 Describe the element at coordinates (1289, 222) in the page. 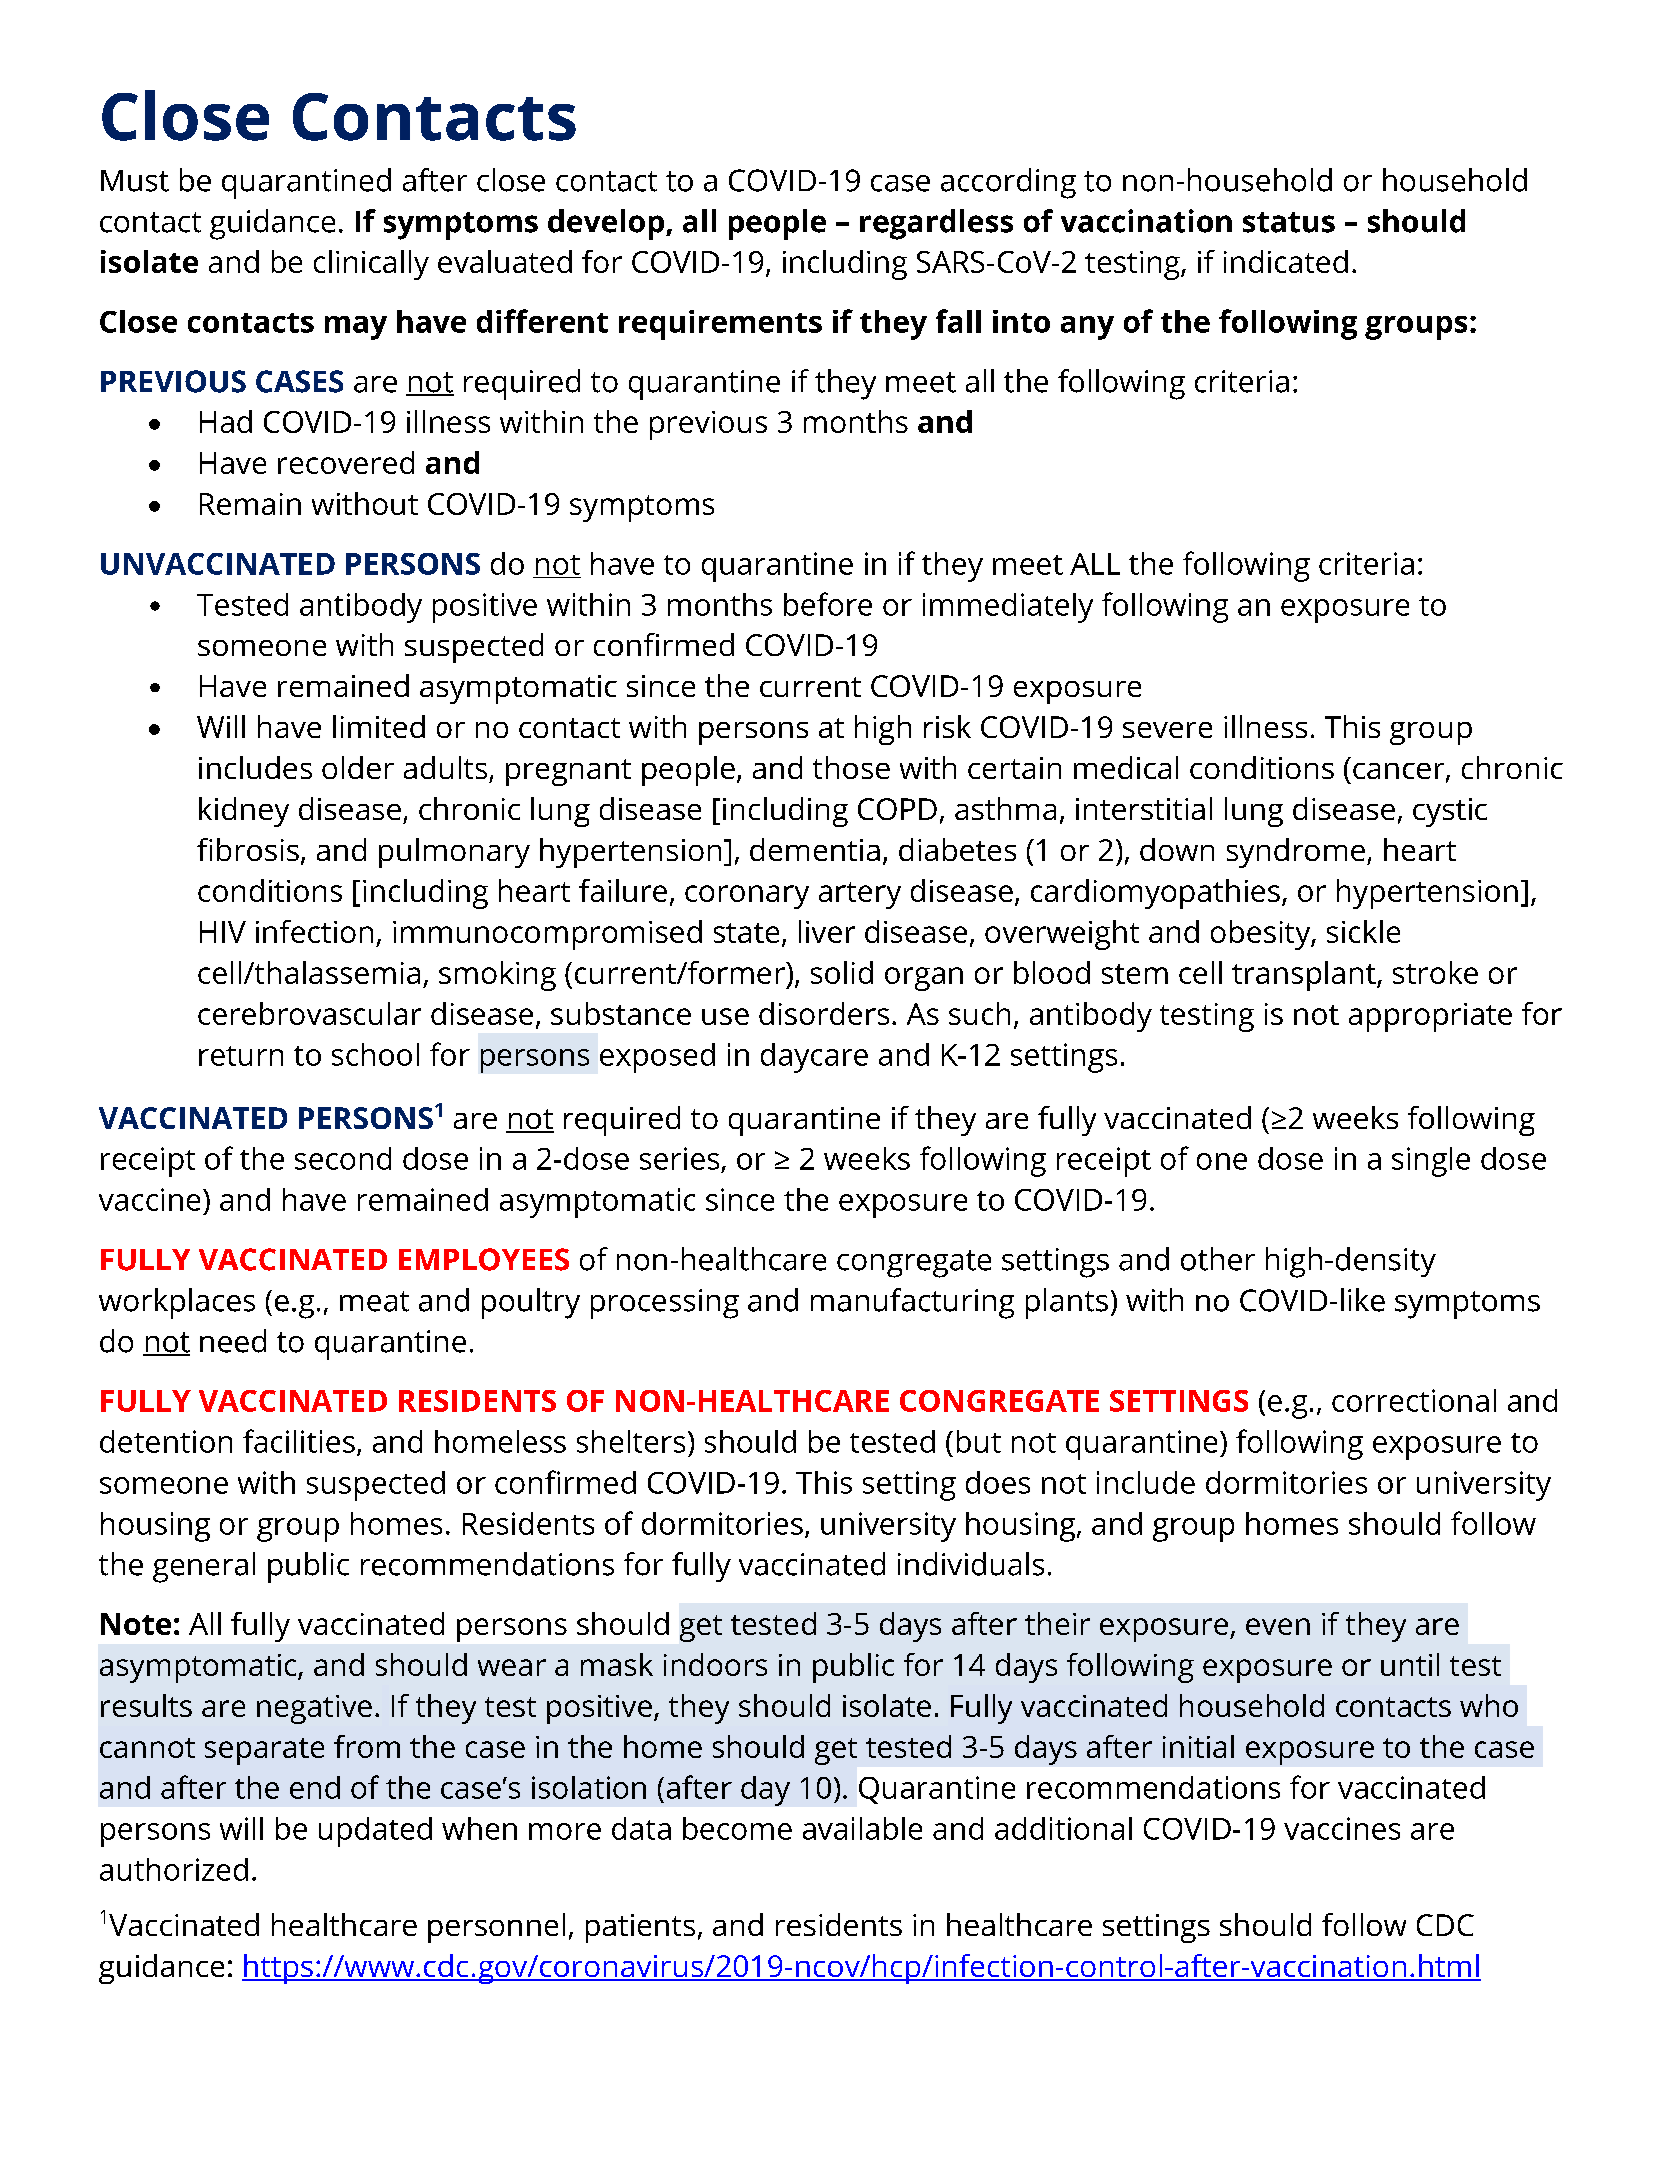

I see `status` at that location.
